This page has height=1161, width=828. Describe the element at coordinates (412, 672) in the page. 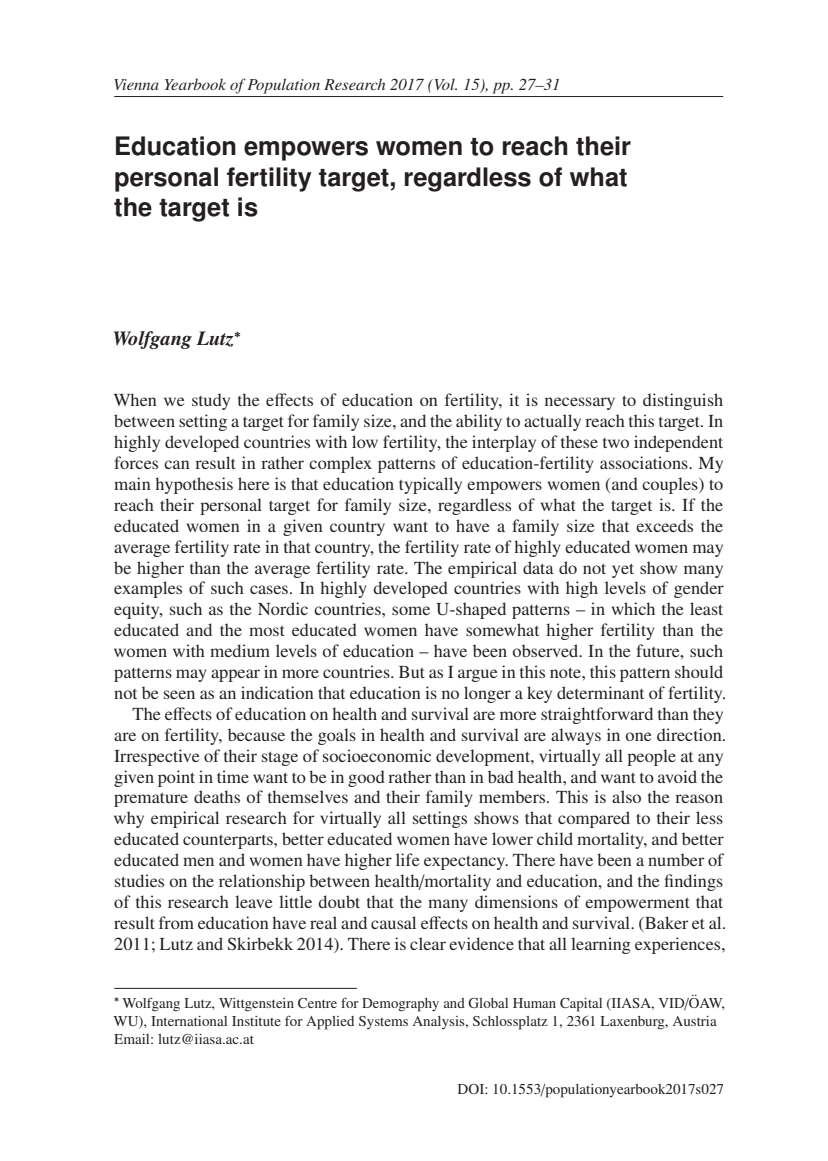

I see `But` at that location.
